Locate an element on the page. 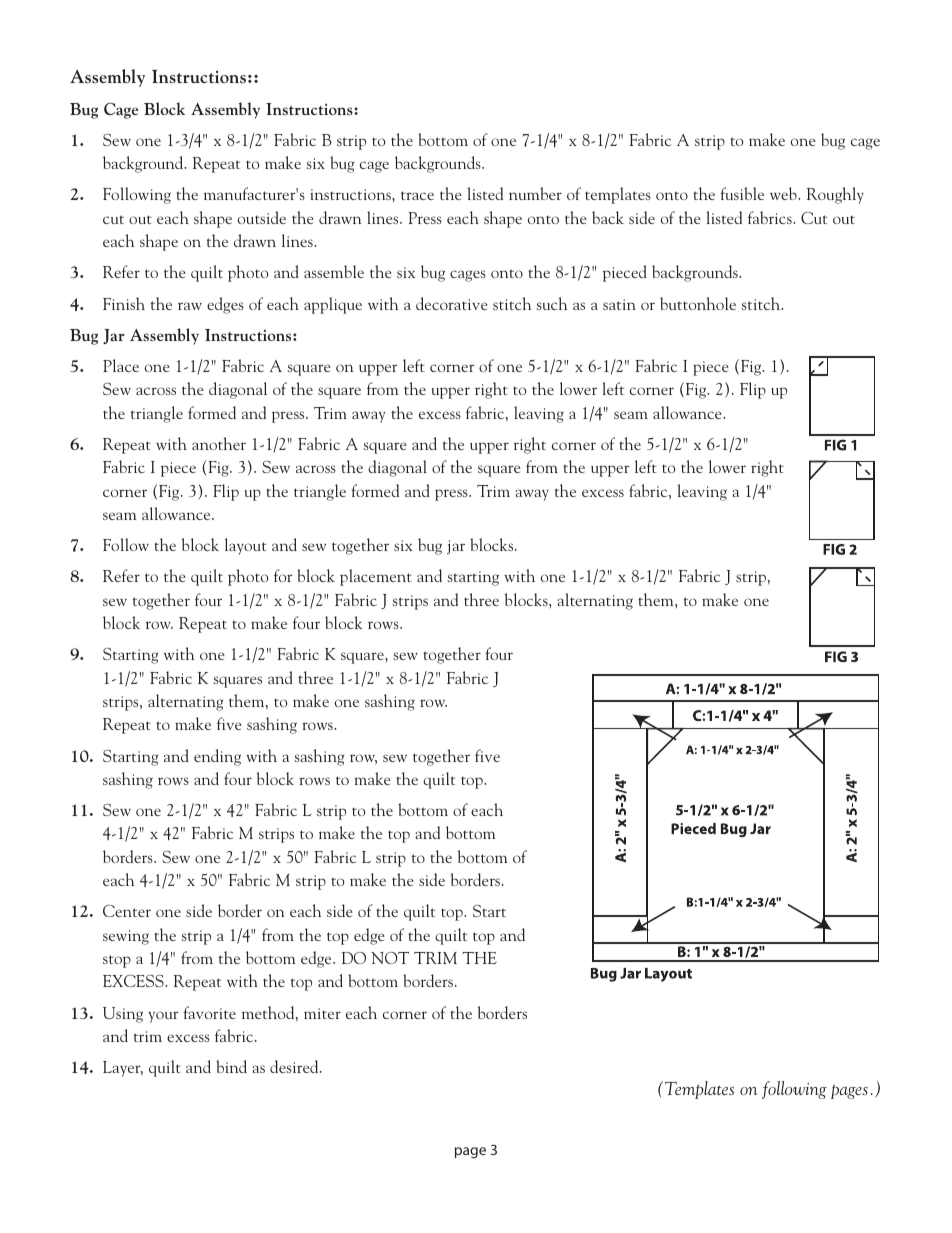 The image size is (952, 1233). assemble is located at coordinates (334, 271).
